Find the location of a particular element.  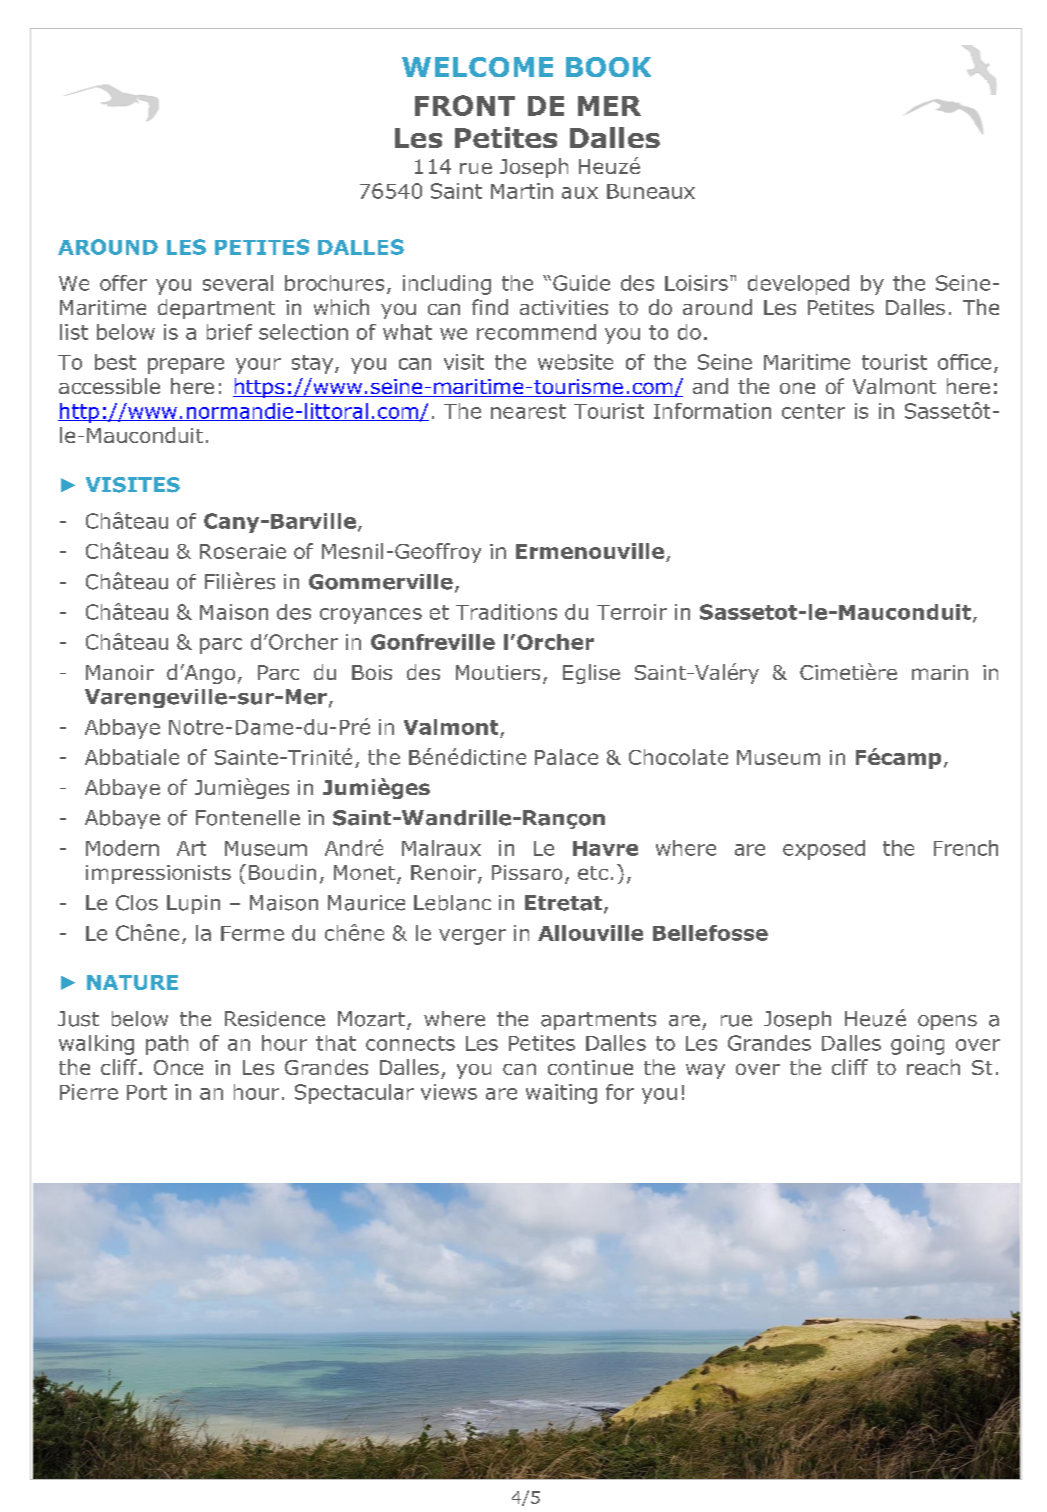

marin is located at coordinates (940, 672).
